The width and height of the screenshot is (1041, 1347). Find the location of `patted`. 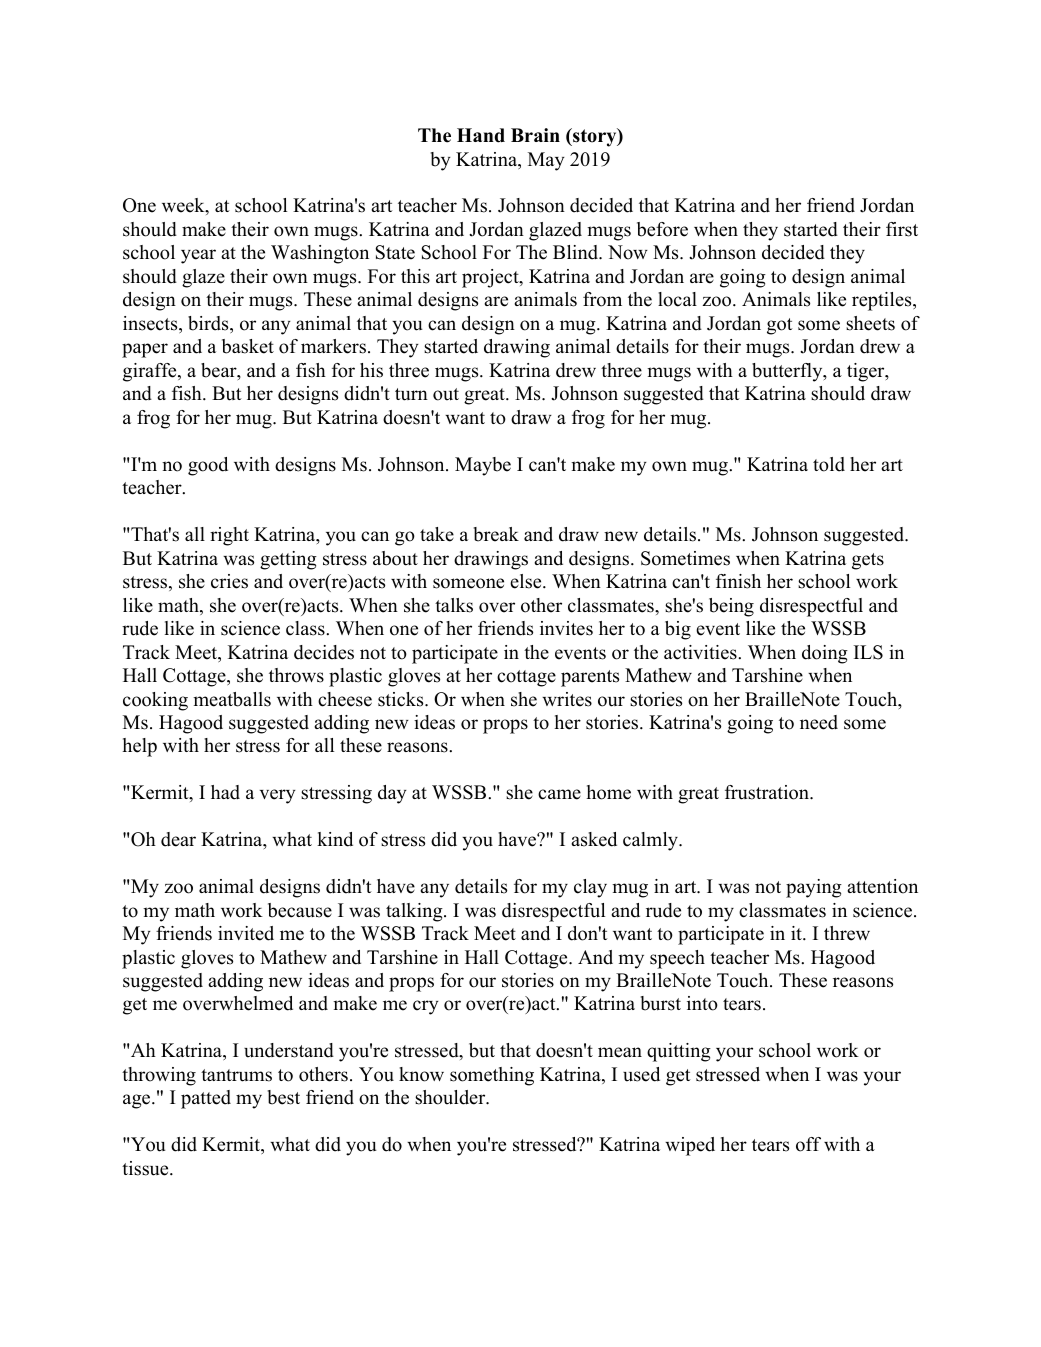

patted is located at coordinates (206, 1099).
